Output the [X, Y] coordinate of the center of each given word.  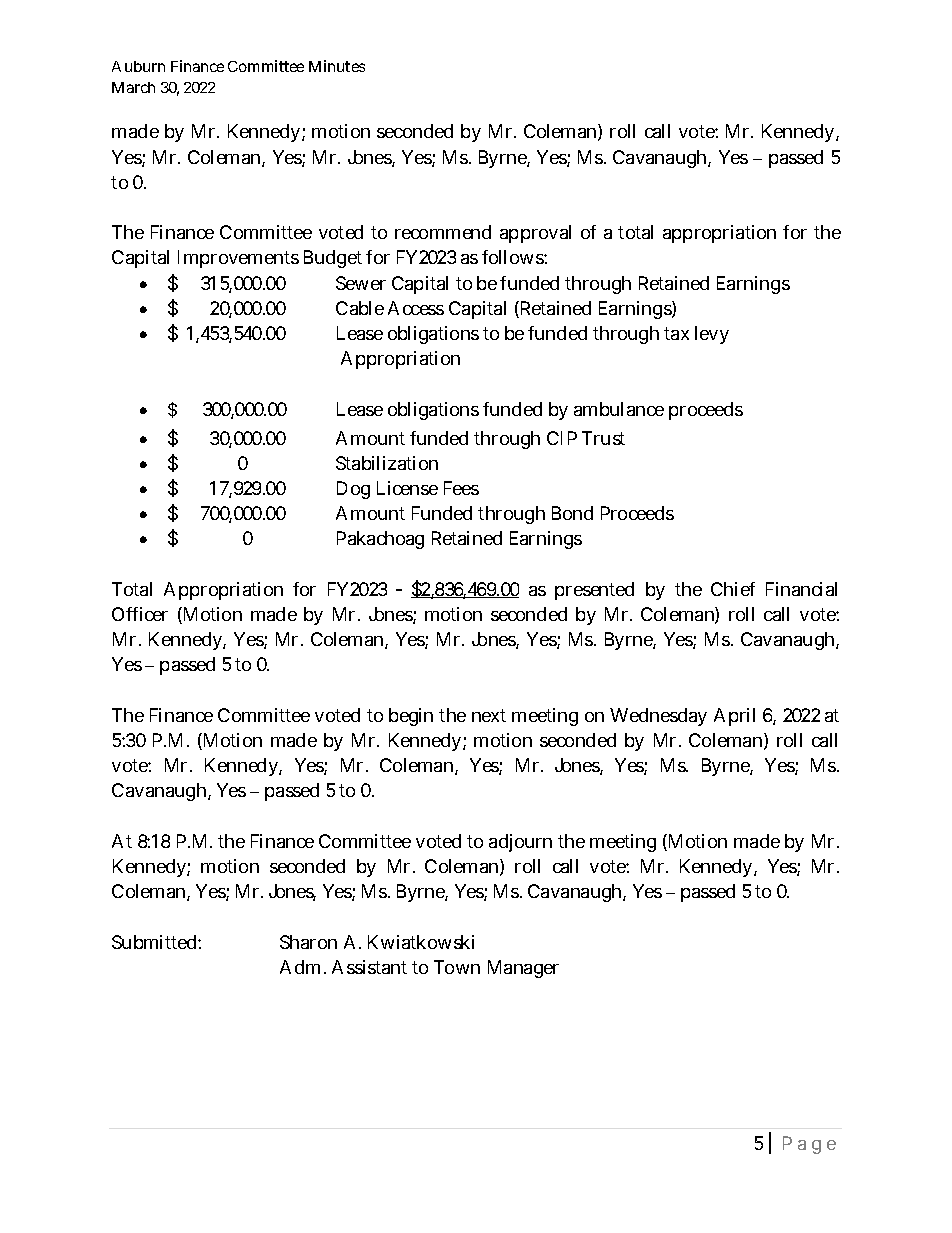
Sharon [308, 942]
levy [712, 335]
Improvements [238, 259]
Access [416, 308]
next [489, 715]
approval [535, 234]
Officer [140, 614]
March [133, 87]
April [734, 717]
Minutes [337, 66]
